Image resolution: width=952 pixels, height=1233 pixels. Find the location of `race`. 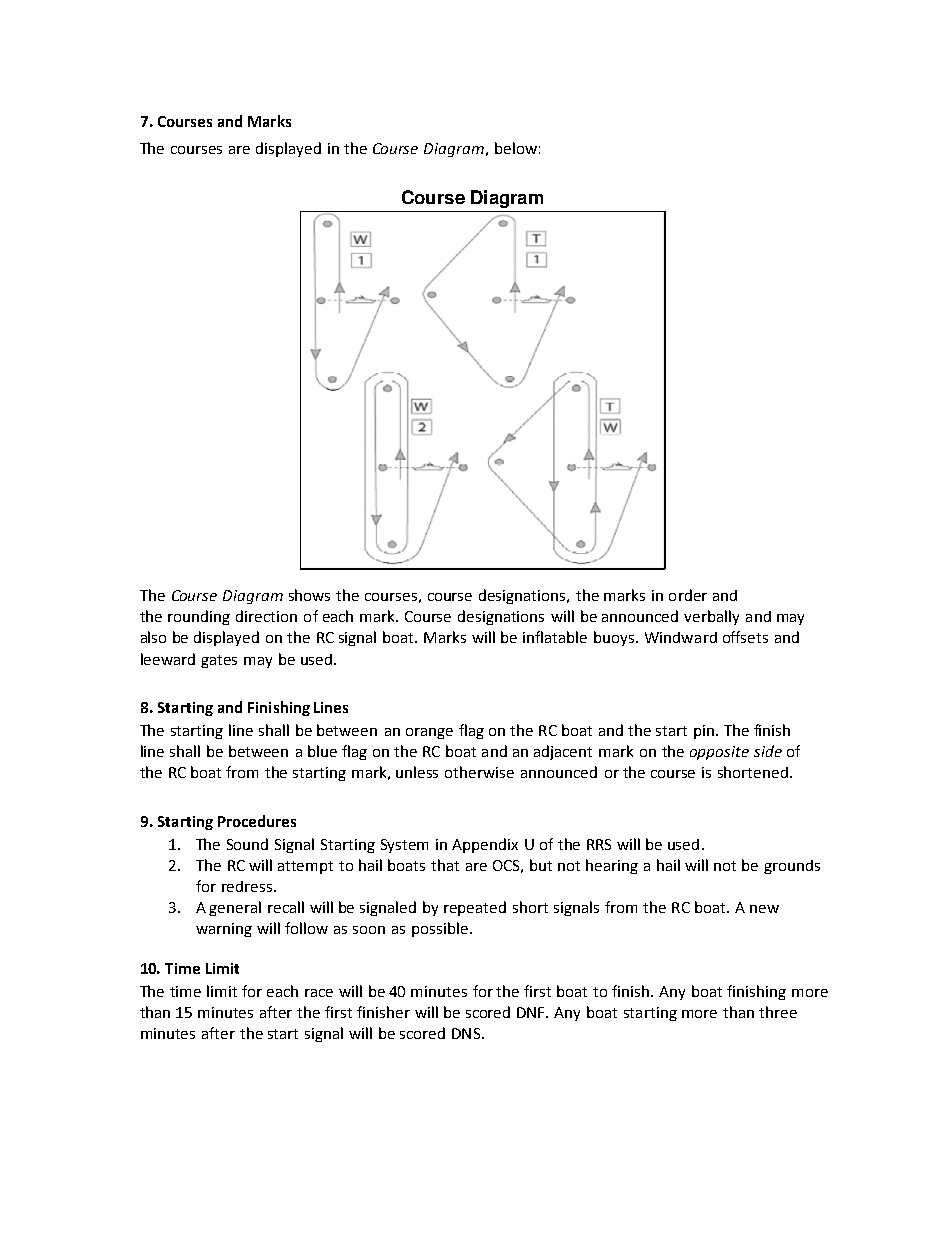

race is located at coordinates (319, 993).
